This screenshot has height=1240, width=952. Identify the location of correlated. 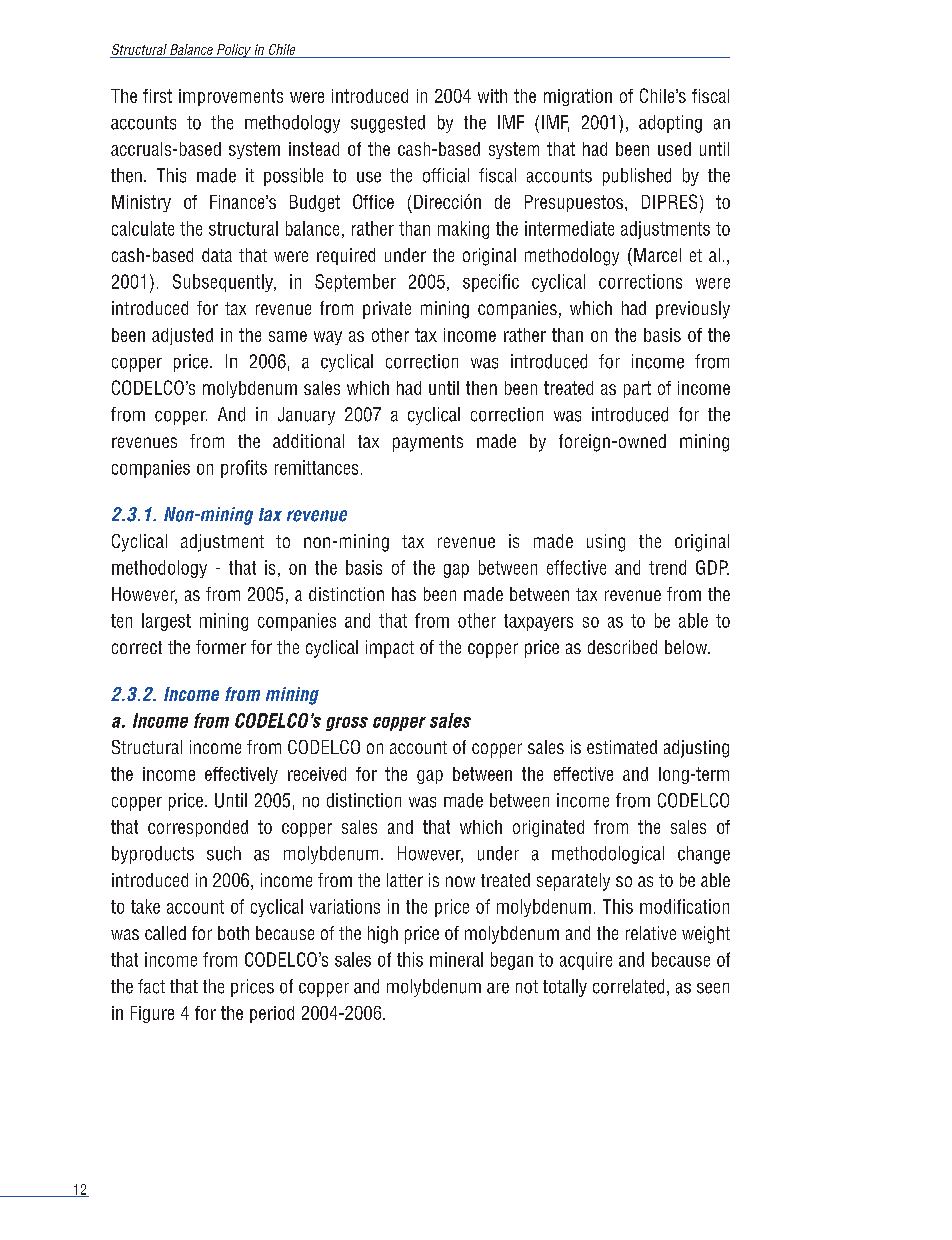
(628, 986).
